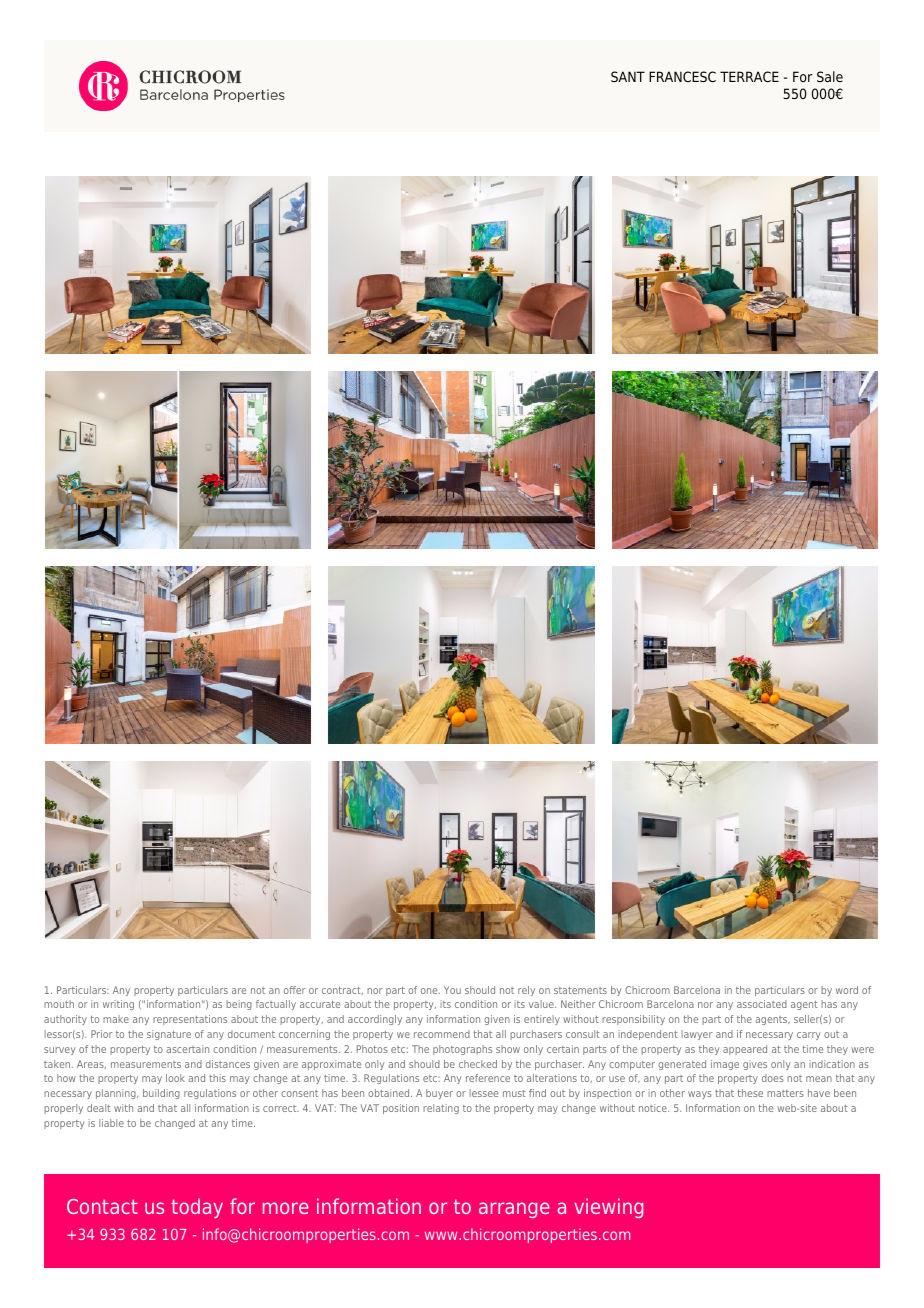 Image resolution: width=924 pixels, height=1308 pixels. I want to click on writing, so click(118, 1005).
